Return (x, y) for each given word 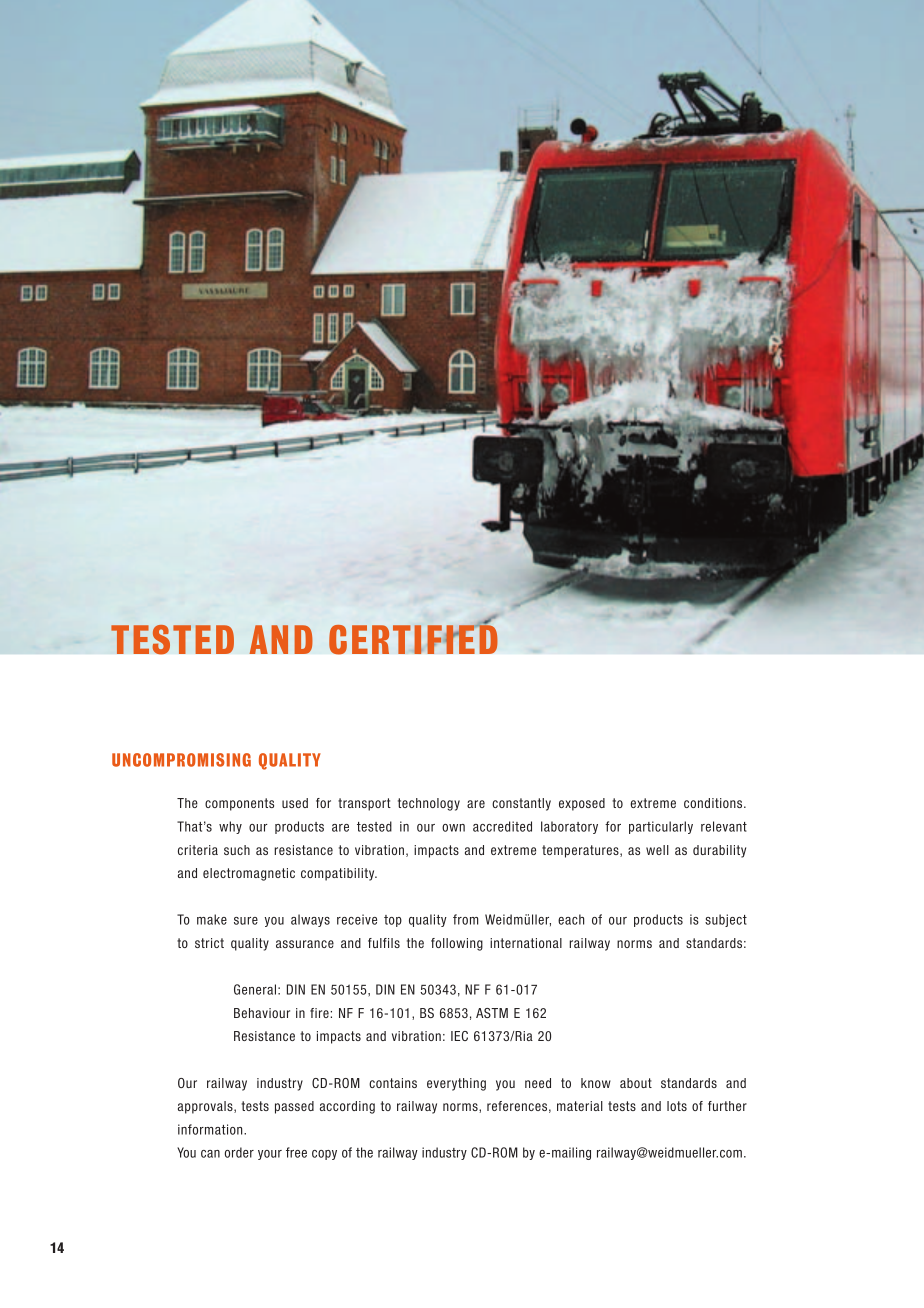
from (465, 919)
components (239, 804)
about (636, 1083)
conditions (714, 803)
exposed (582, 804)
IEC (459, 1036)
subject (726, 920)
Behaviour (262, 1013)
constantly (521, 804)
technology (429, 804)
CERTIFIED (413, 638)
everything (456, 1084)
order (239, 1152)
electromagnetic (249, 874)
